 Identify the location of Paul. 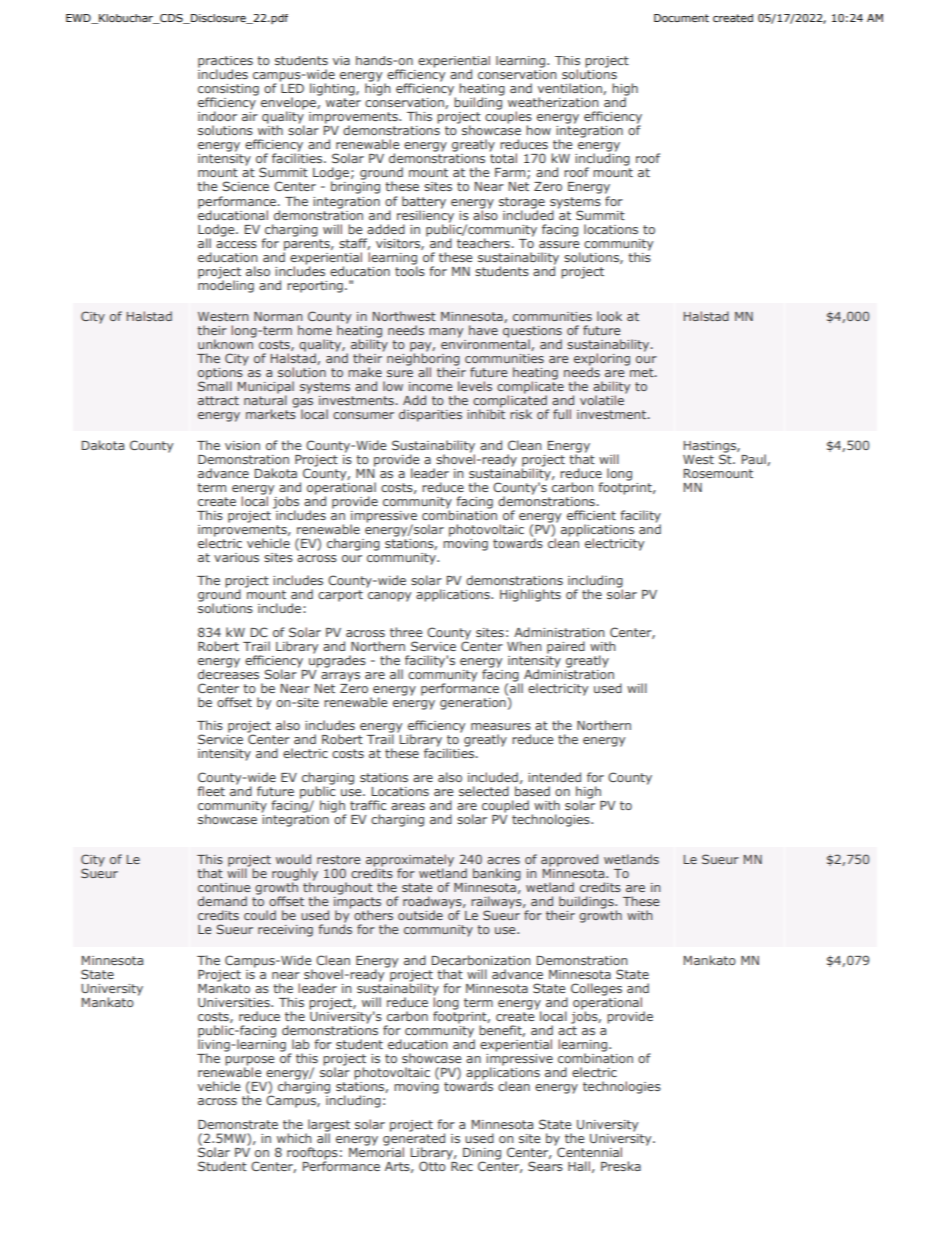
(755, 460).
